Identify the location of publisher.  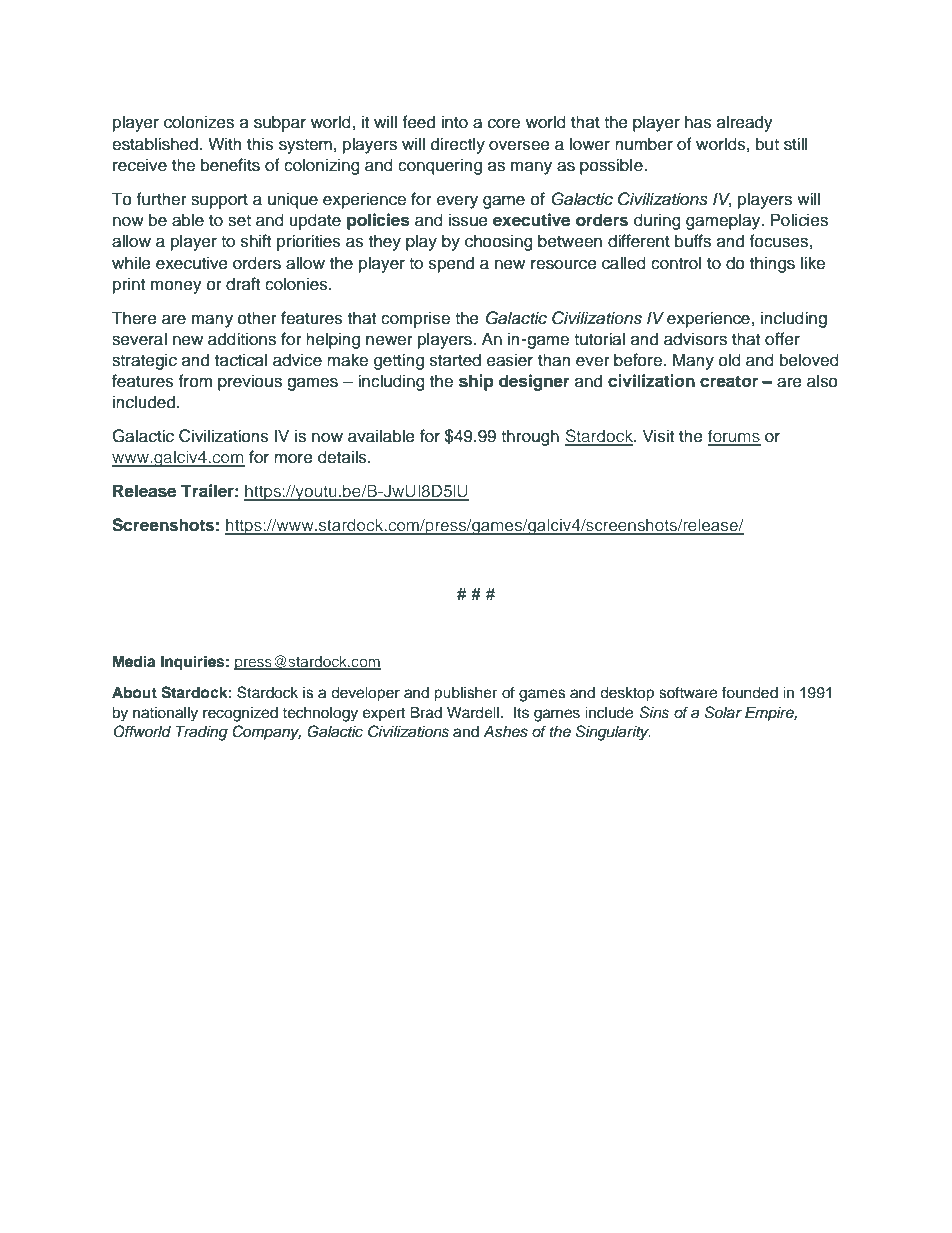
(465, 694).
